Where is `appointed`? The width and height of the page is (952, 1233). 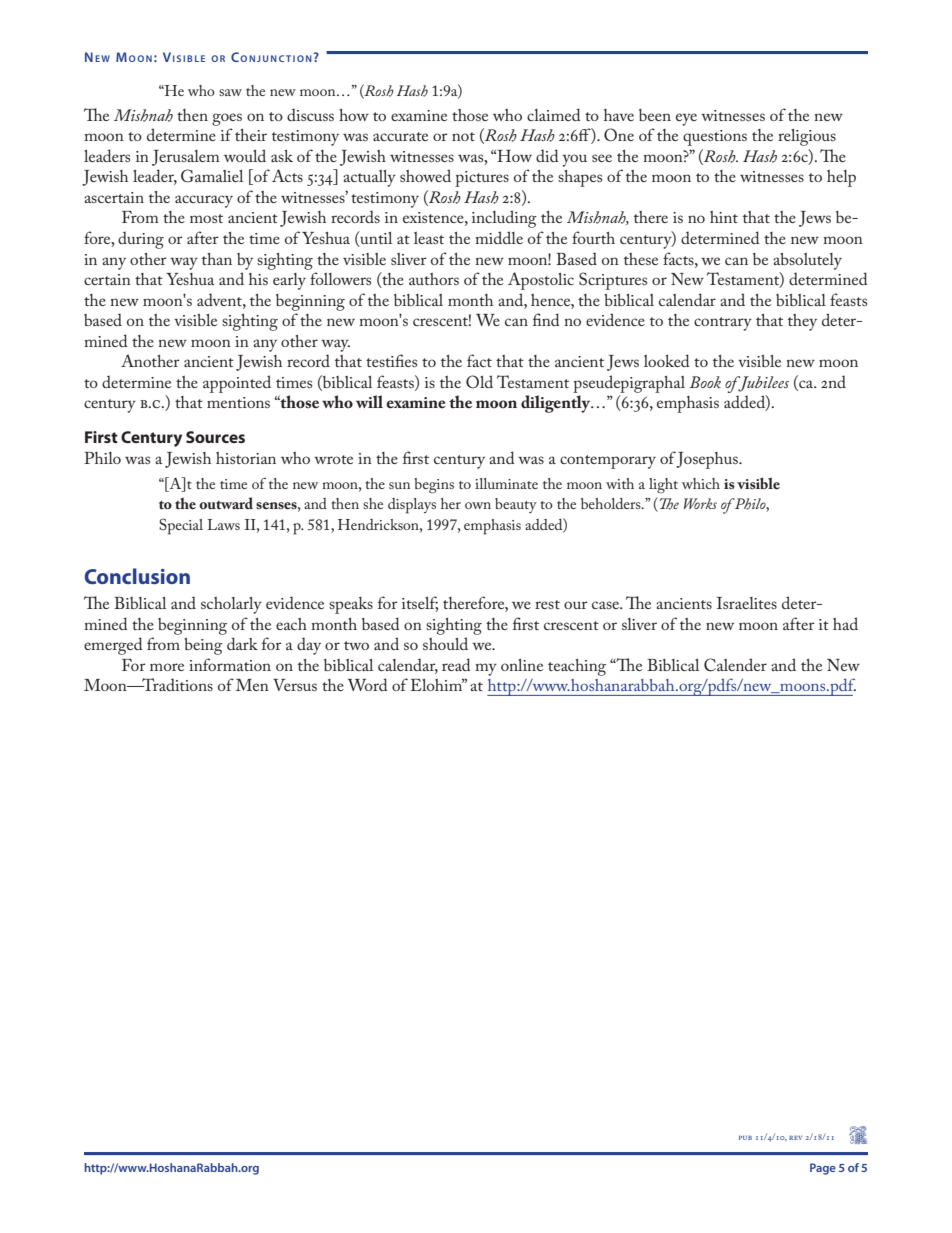
appointed is located at coordinates (237, 384).
